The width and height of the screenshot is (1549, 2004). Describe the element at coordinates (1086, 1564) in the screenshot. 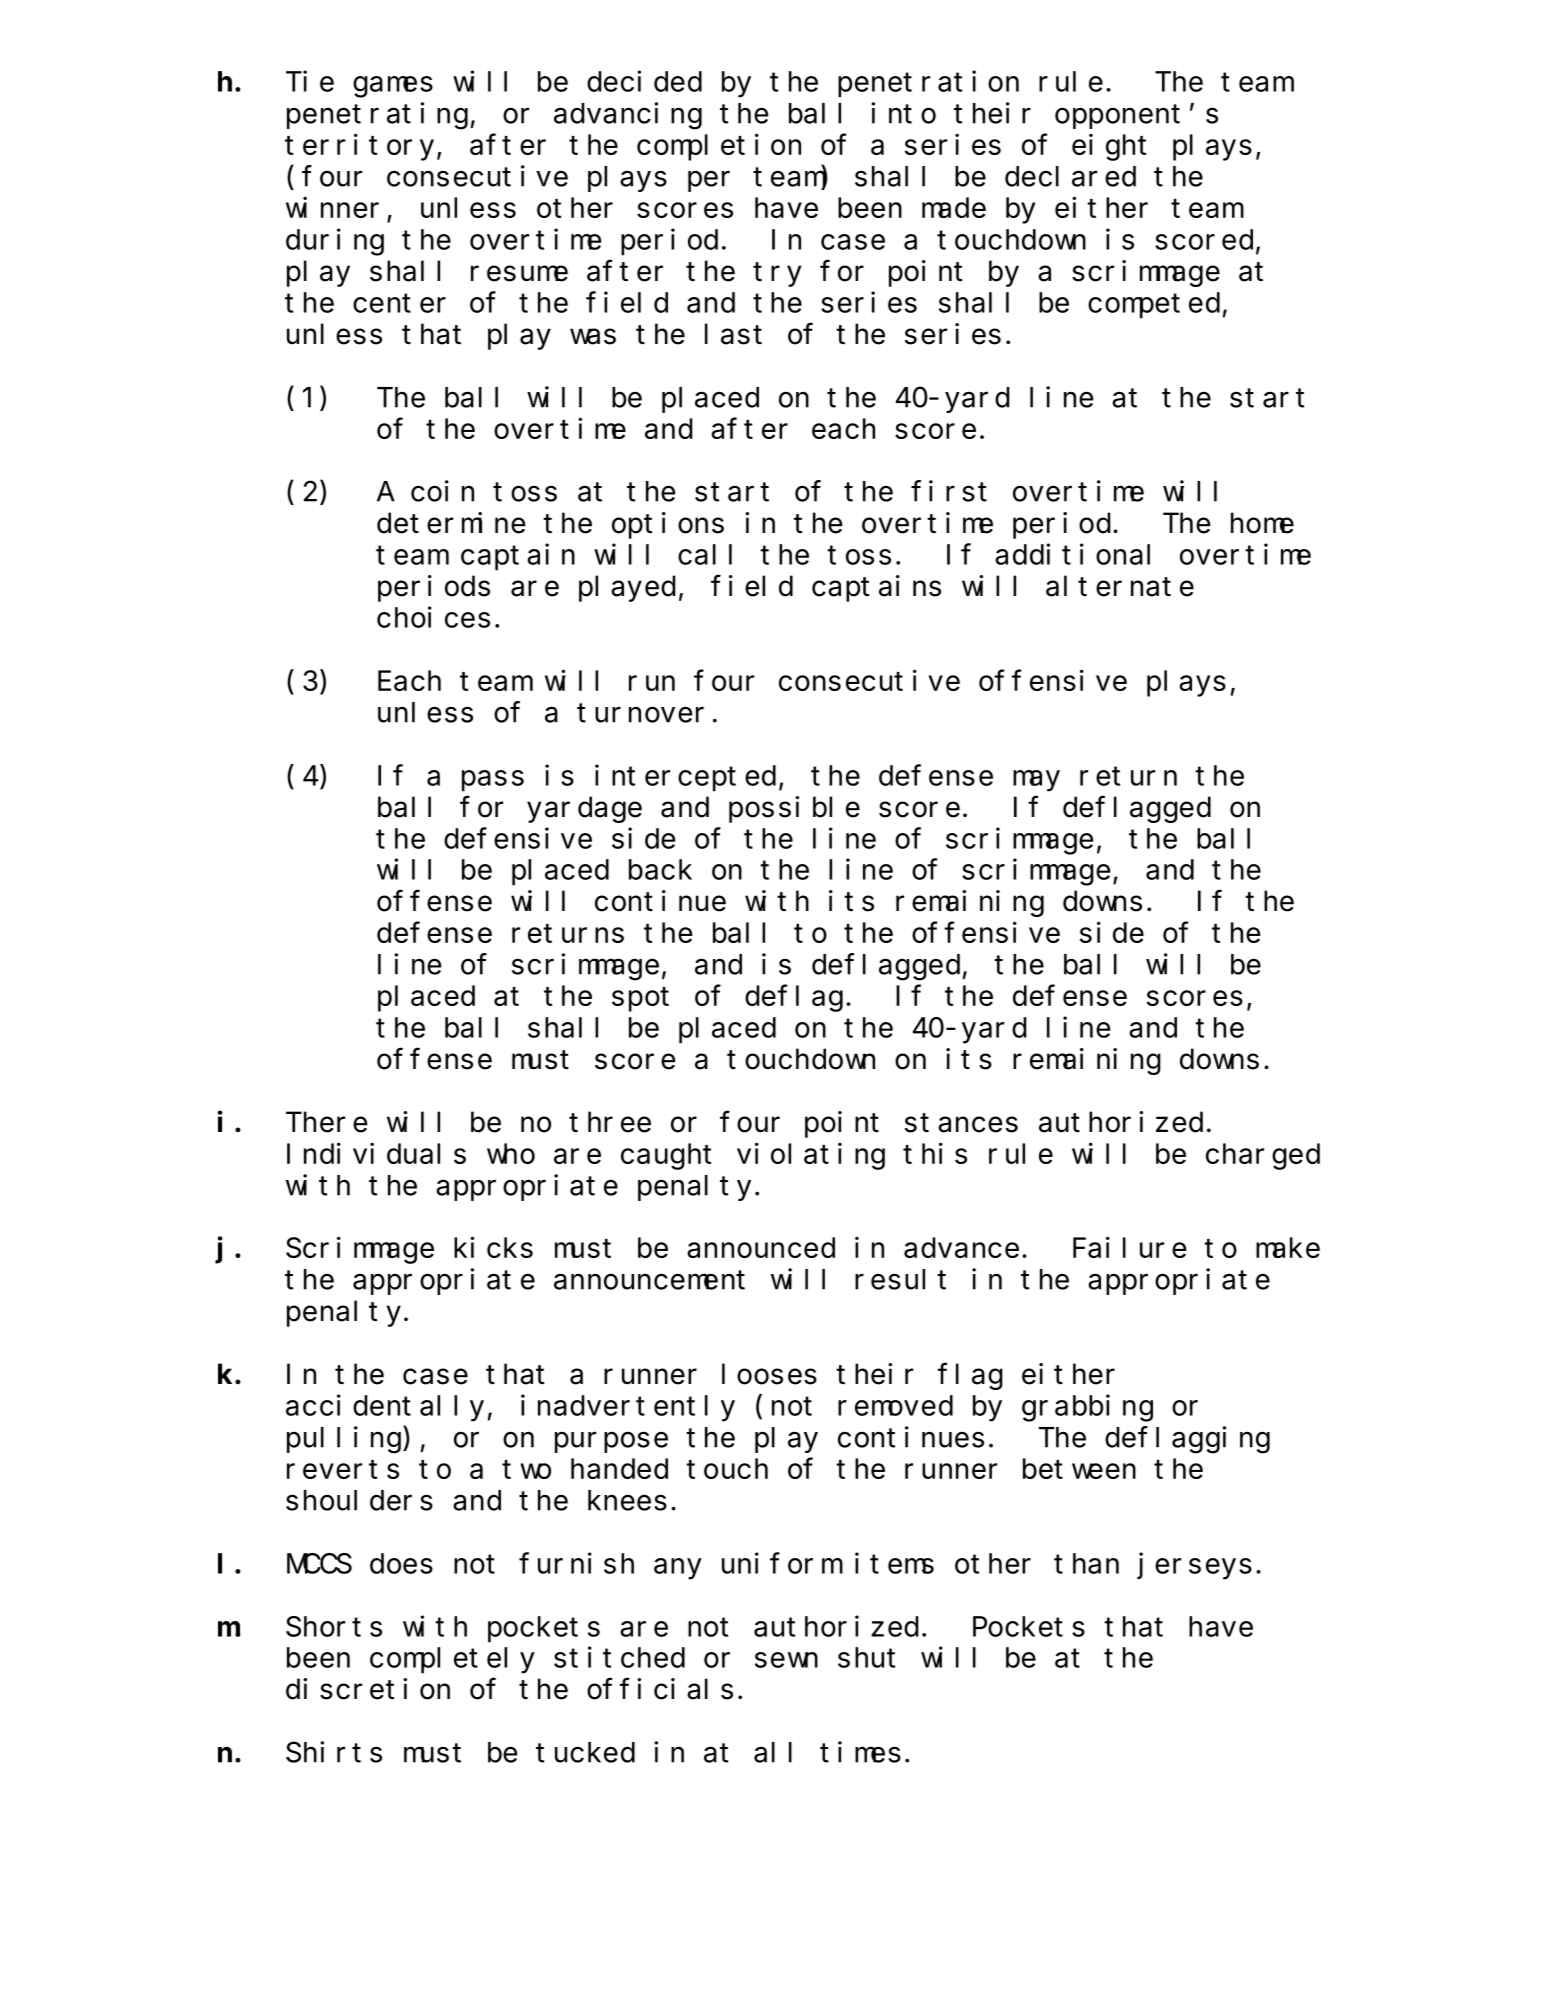

I see `than` at that location.
